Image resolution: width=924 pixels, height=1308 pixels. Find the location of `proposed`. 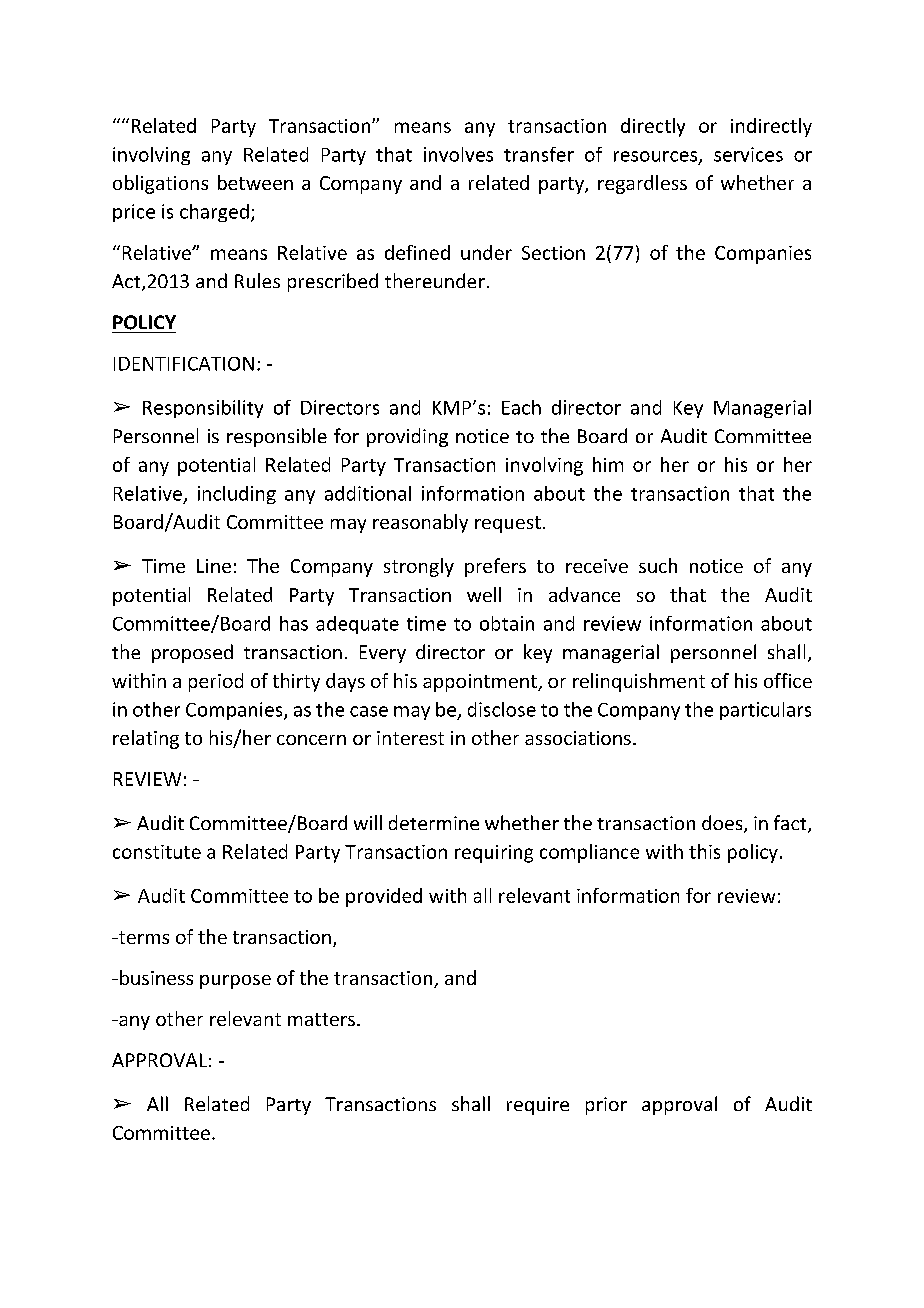

proposed is located at coordinates (192, 653).
